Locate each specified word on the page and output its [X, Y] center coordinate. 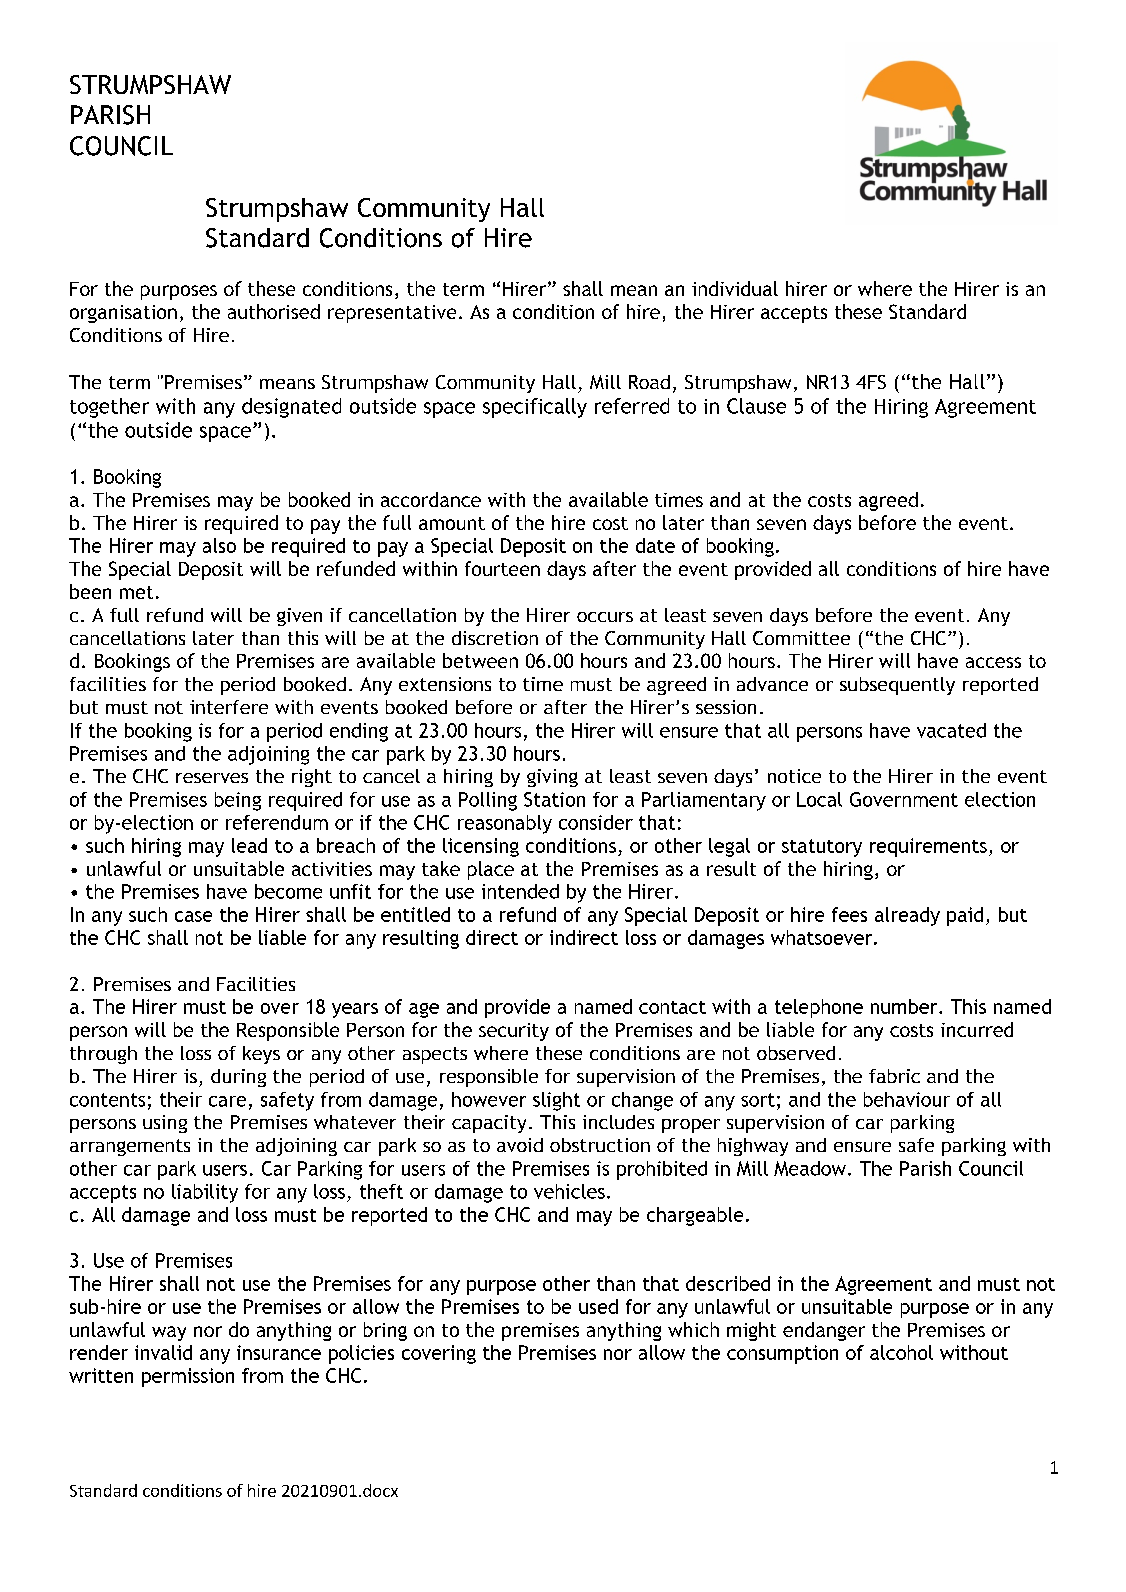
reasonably [505, 824]
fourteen [502, 568]
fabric [894, 1076]
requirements [928, 847]
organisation [123, 314]
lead [249, 845]
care [227, 1101]
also [219, 545]
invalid [163, 1352]
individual [735, 288]
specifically [535, 408]
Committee [801, 638]
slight [556, 1101]
